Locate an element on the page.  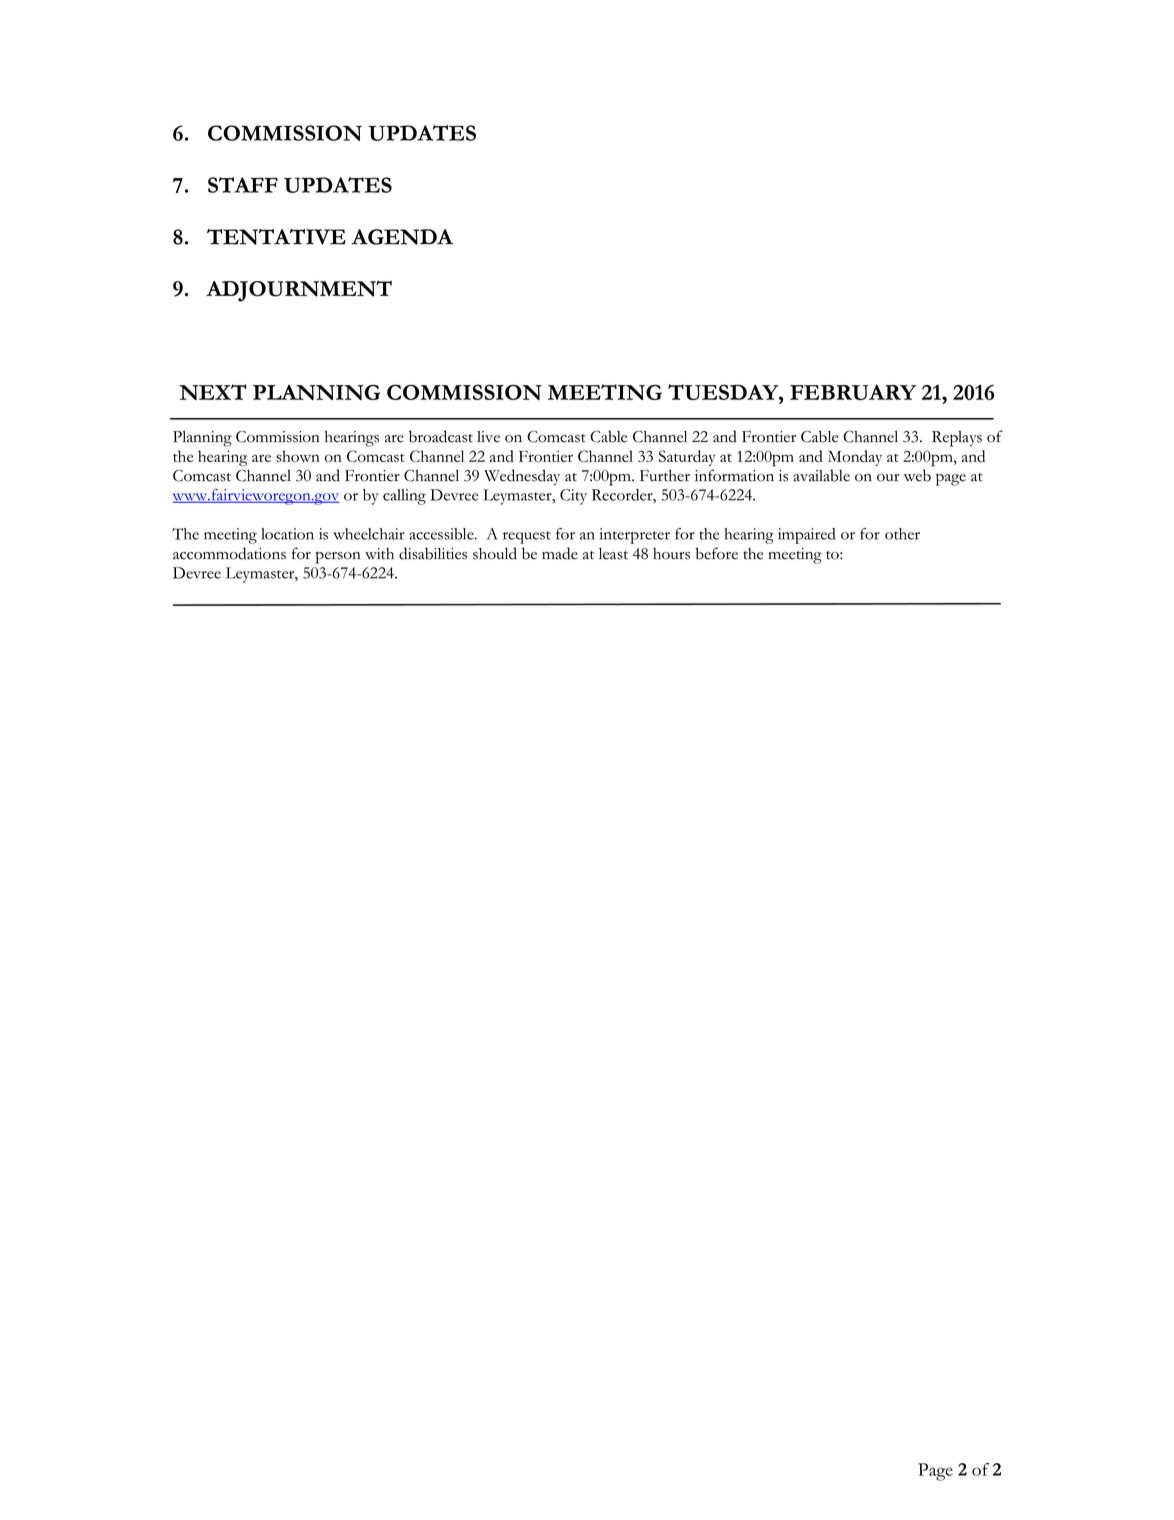
NEXT is located at coordinates (212, 392).
